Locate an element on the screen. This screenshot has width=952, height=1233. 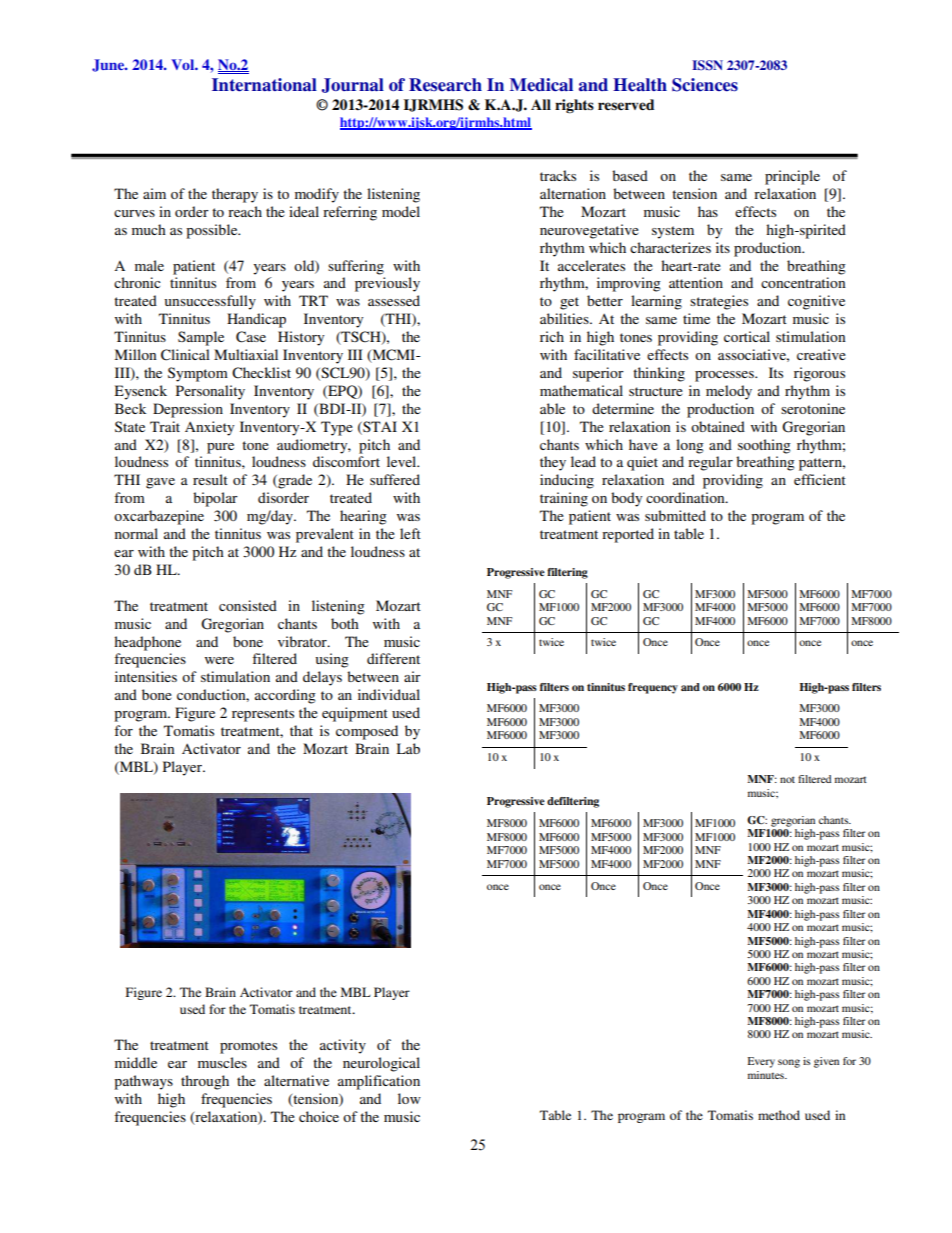
consisted is located at coordinates (248, 605).
